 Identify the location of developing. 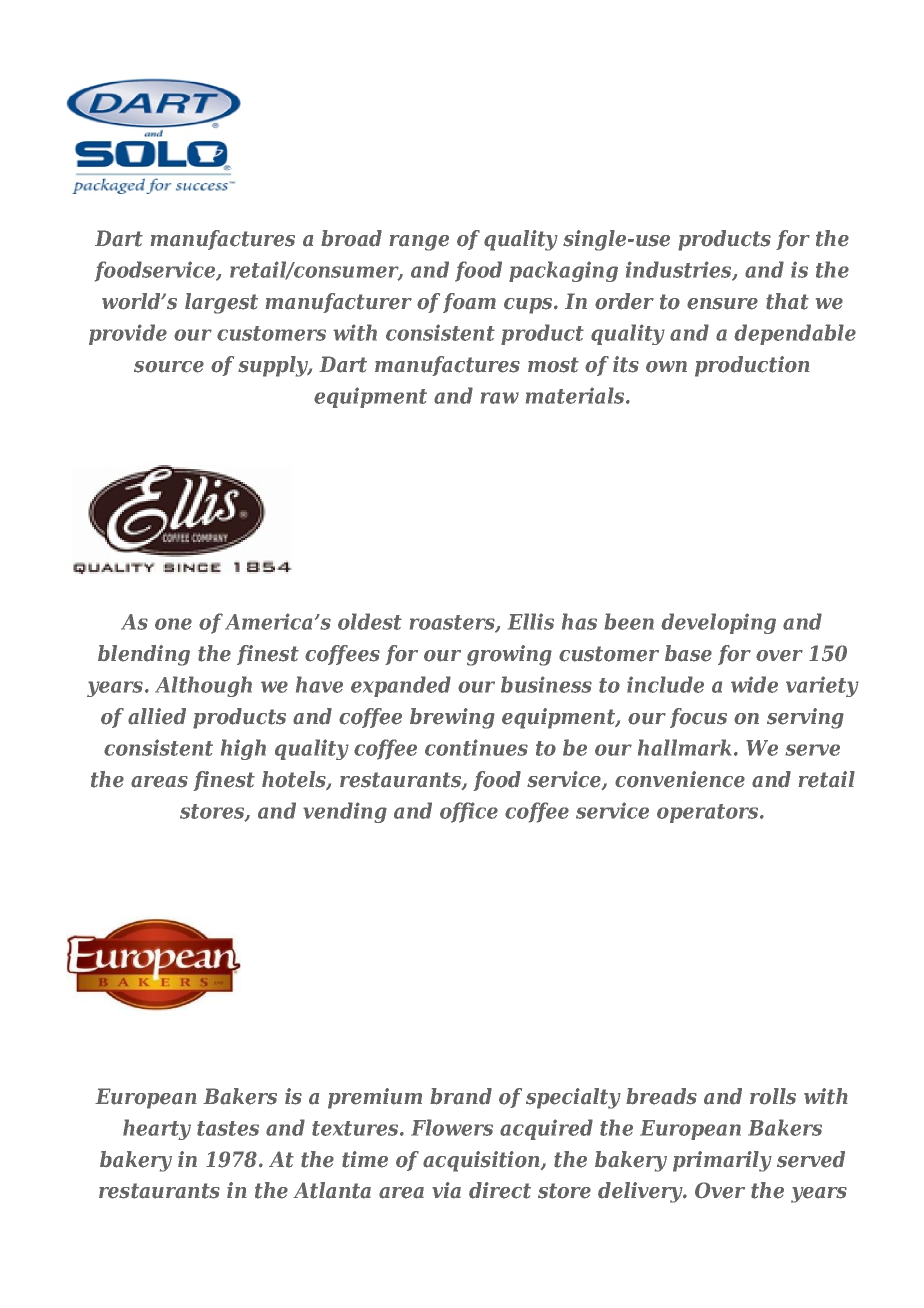
(718, 623).
